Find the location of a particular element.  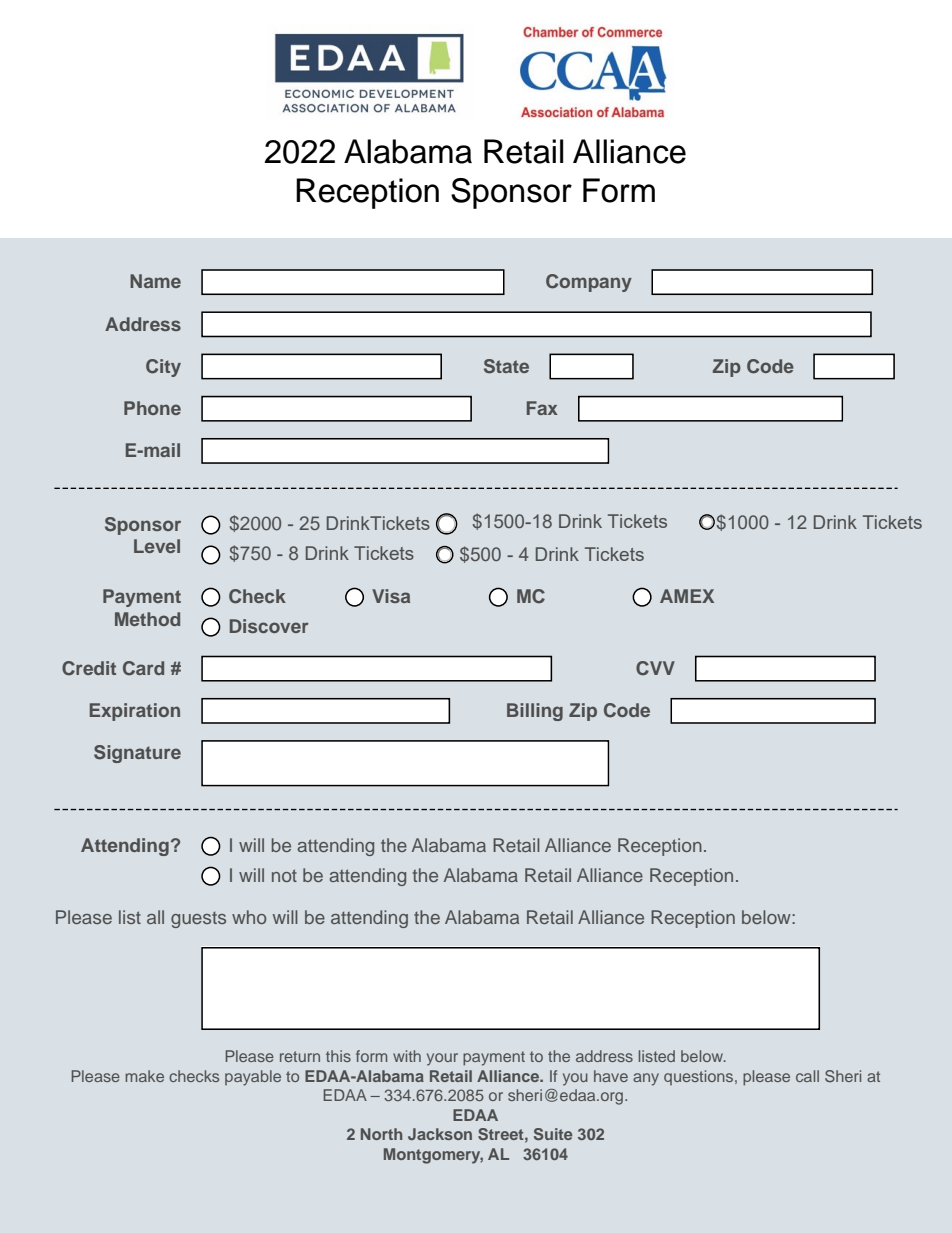

Level is located at coordinates (157, 546).
